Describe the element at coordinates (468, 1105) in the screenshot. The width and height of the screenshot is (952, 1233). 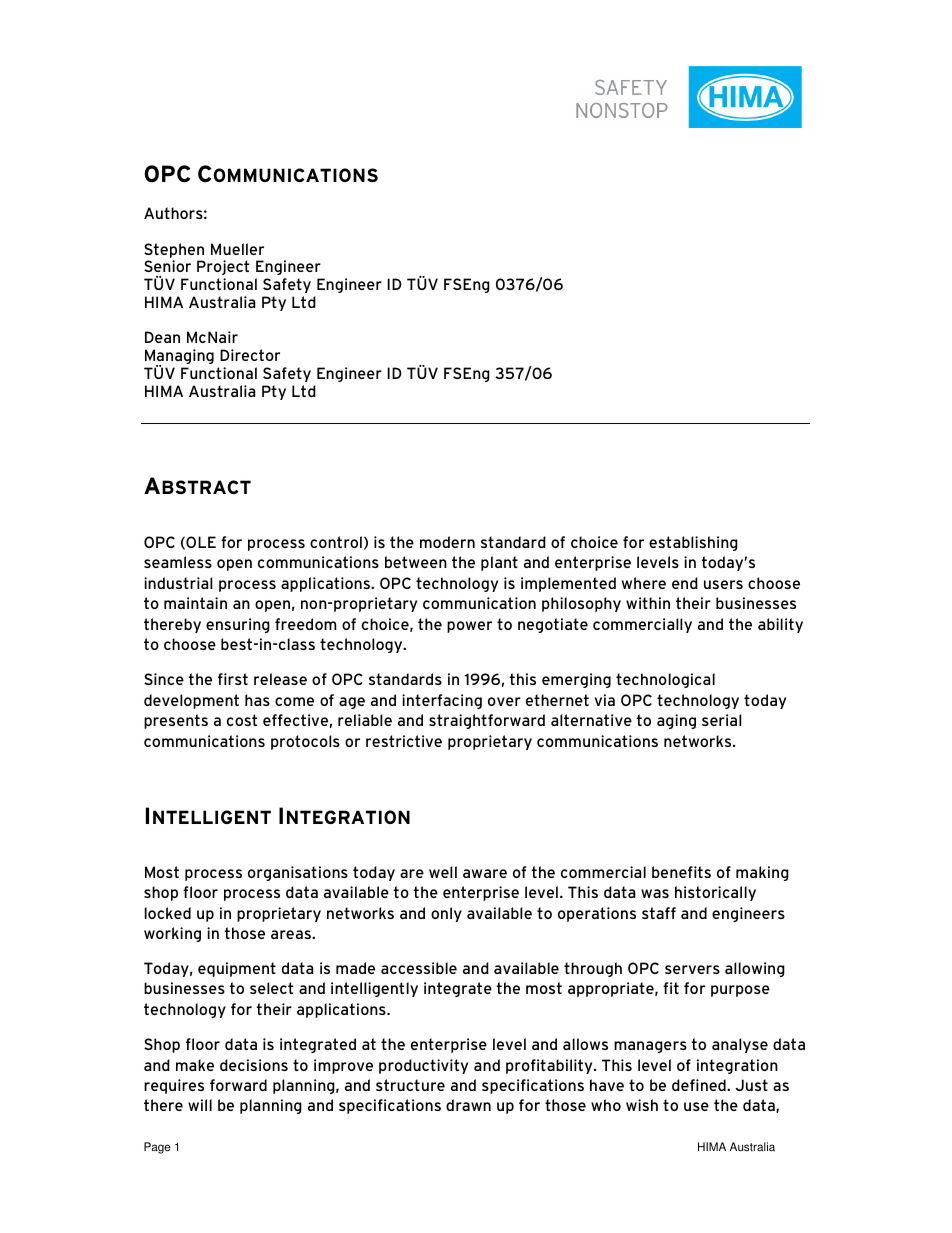
I see `drawn` at that location.
